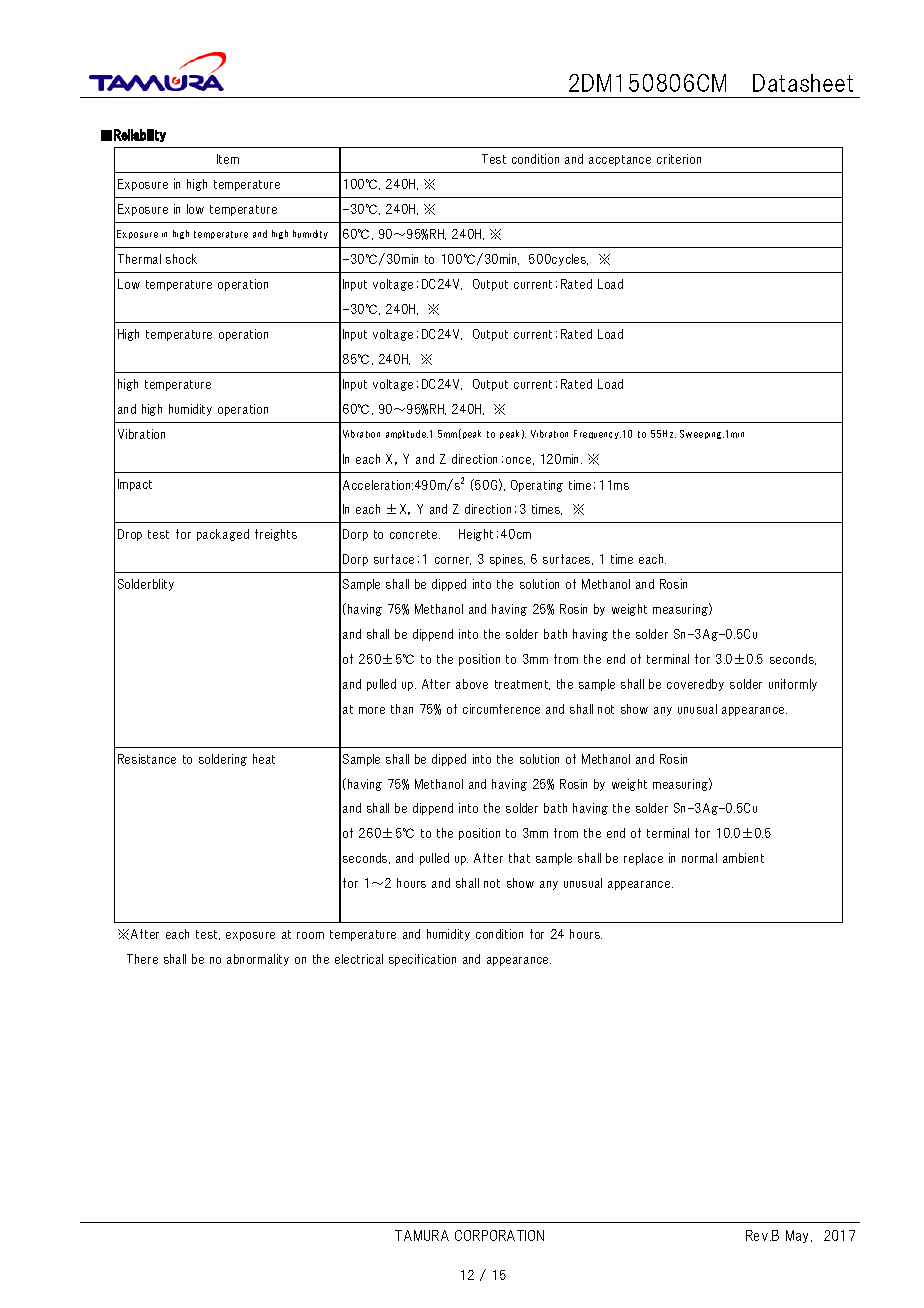 The height and width of the image is (1308, 924). Describe the element at coordinates (422, 1235) in the image. I see `TAMURA` at that location.
